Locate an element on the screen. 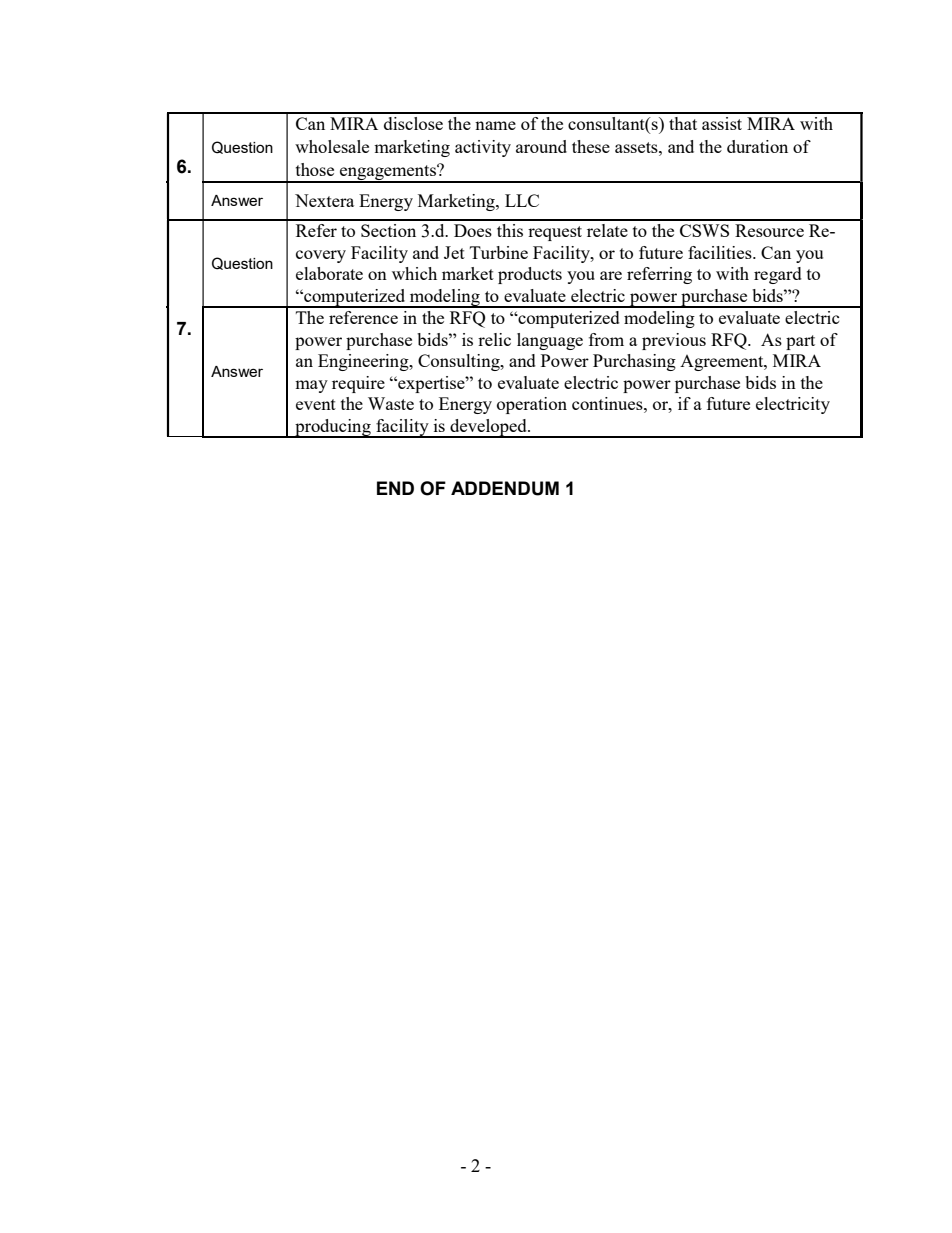  producing is located at coordinates (333, 428).
